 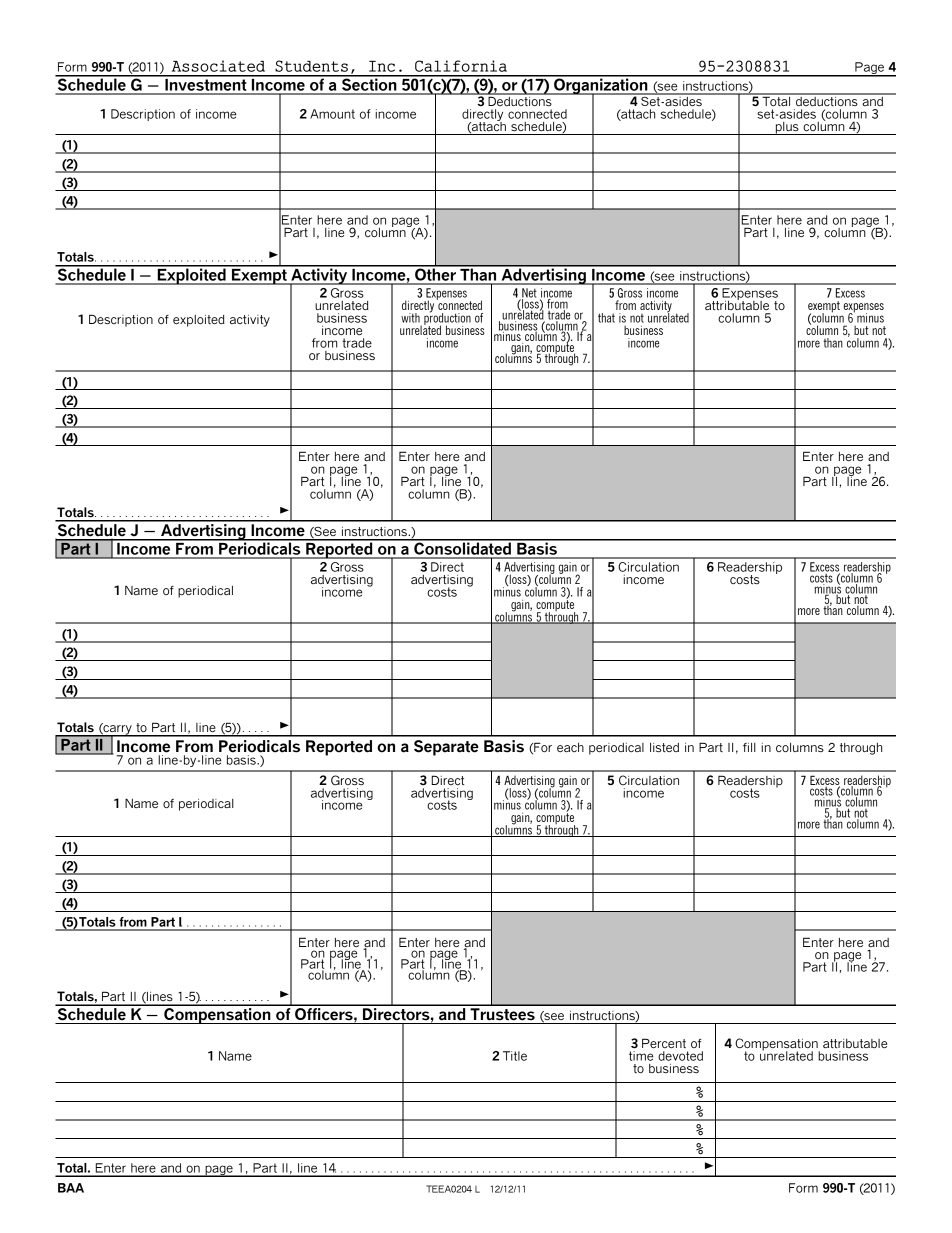 I want to click on with, so click(x=410, y=318).
